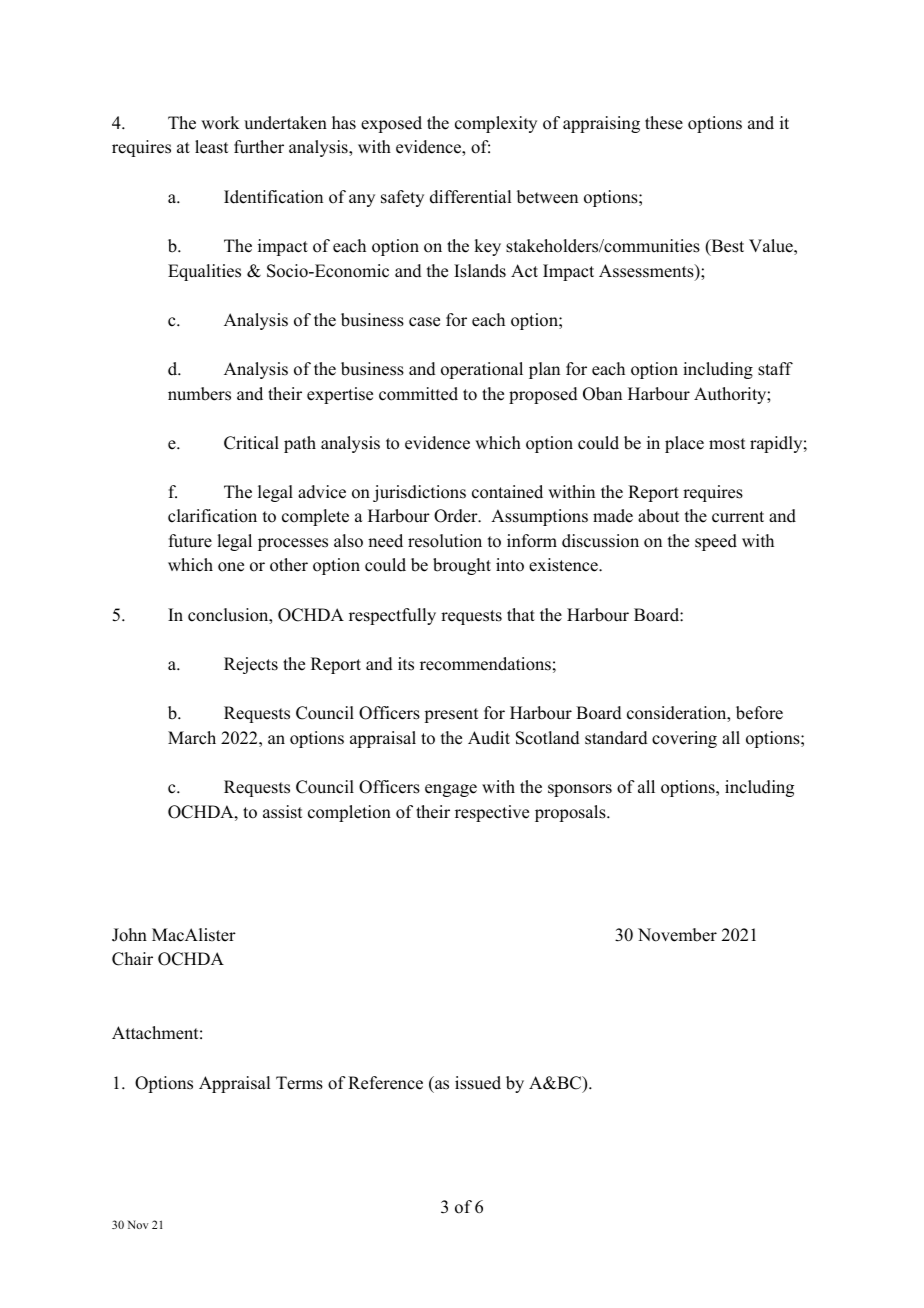 Image resolution: width=924 pixels, height=1308 pixels. Describe the element at coordinates (231, 567) in the image. I see `one` at that location.
